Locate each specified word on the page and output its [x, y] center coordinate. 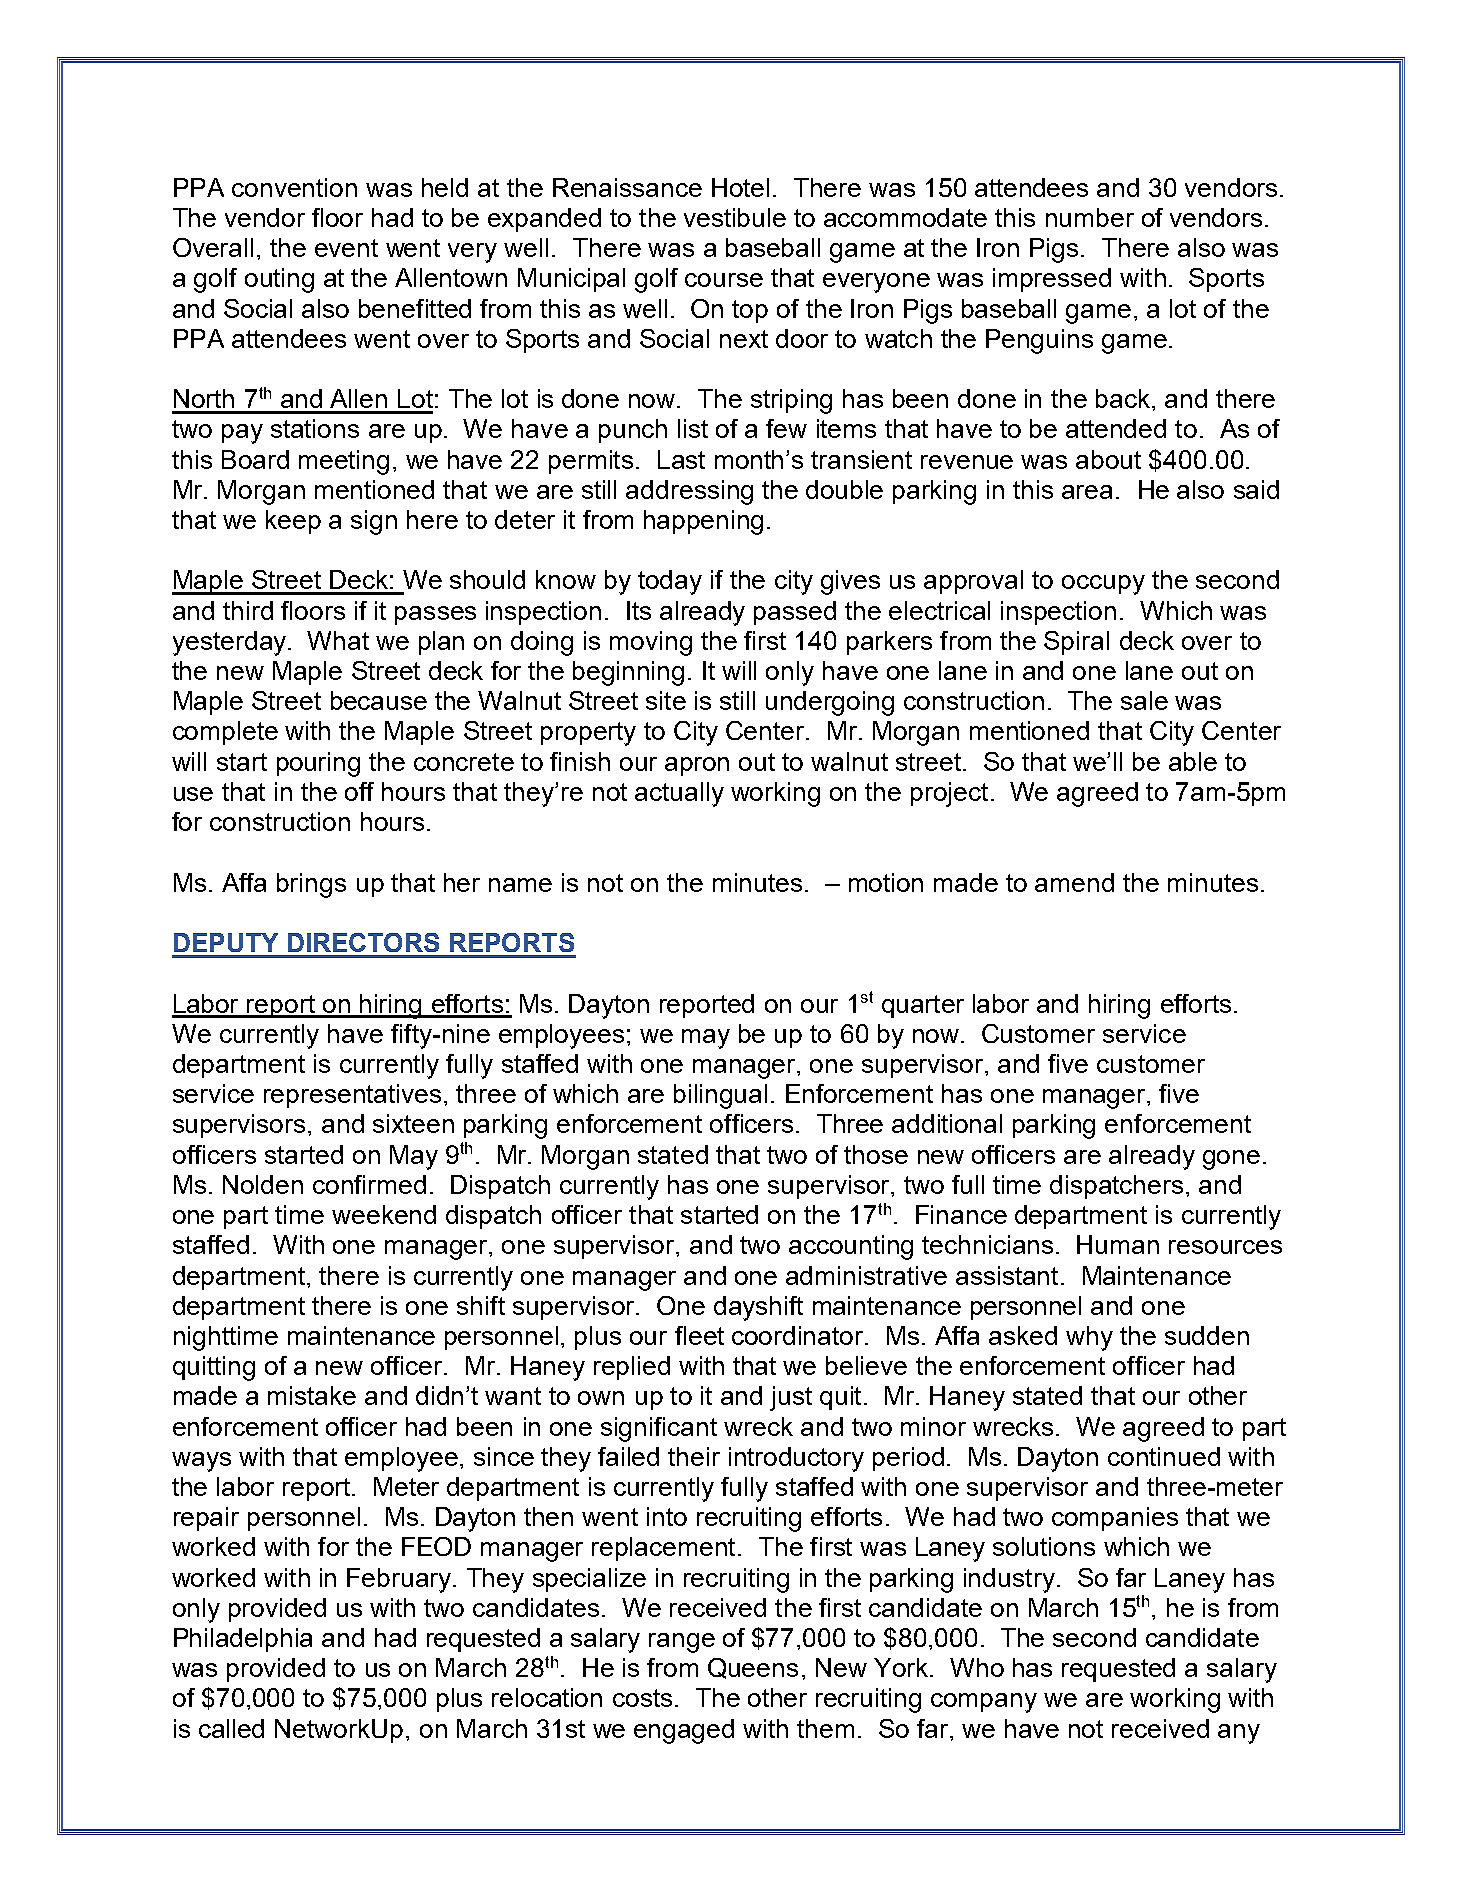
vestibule [735, 217]
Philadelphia [243, 1640]
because [379, 700]
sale [1144, 700]
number [1090, 217]
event [346, 248]
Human [1118, 1244]
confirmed [369, 1184]
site [666, 700]
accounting [851, 1247]
